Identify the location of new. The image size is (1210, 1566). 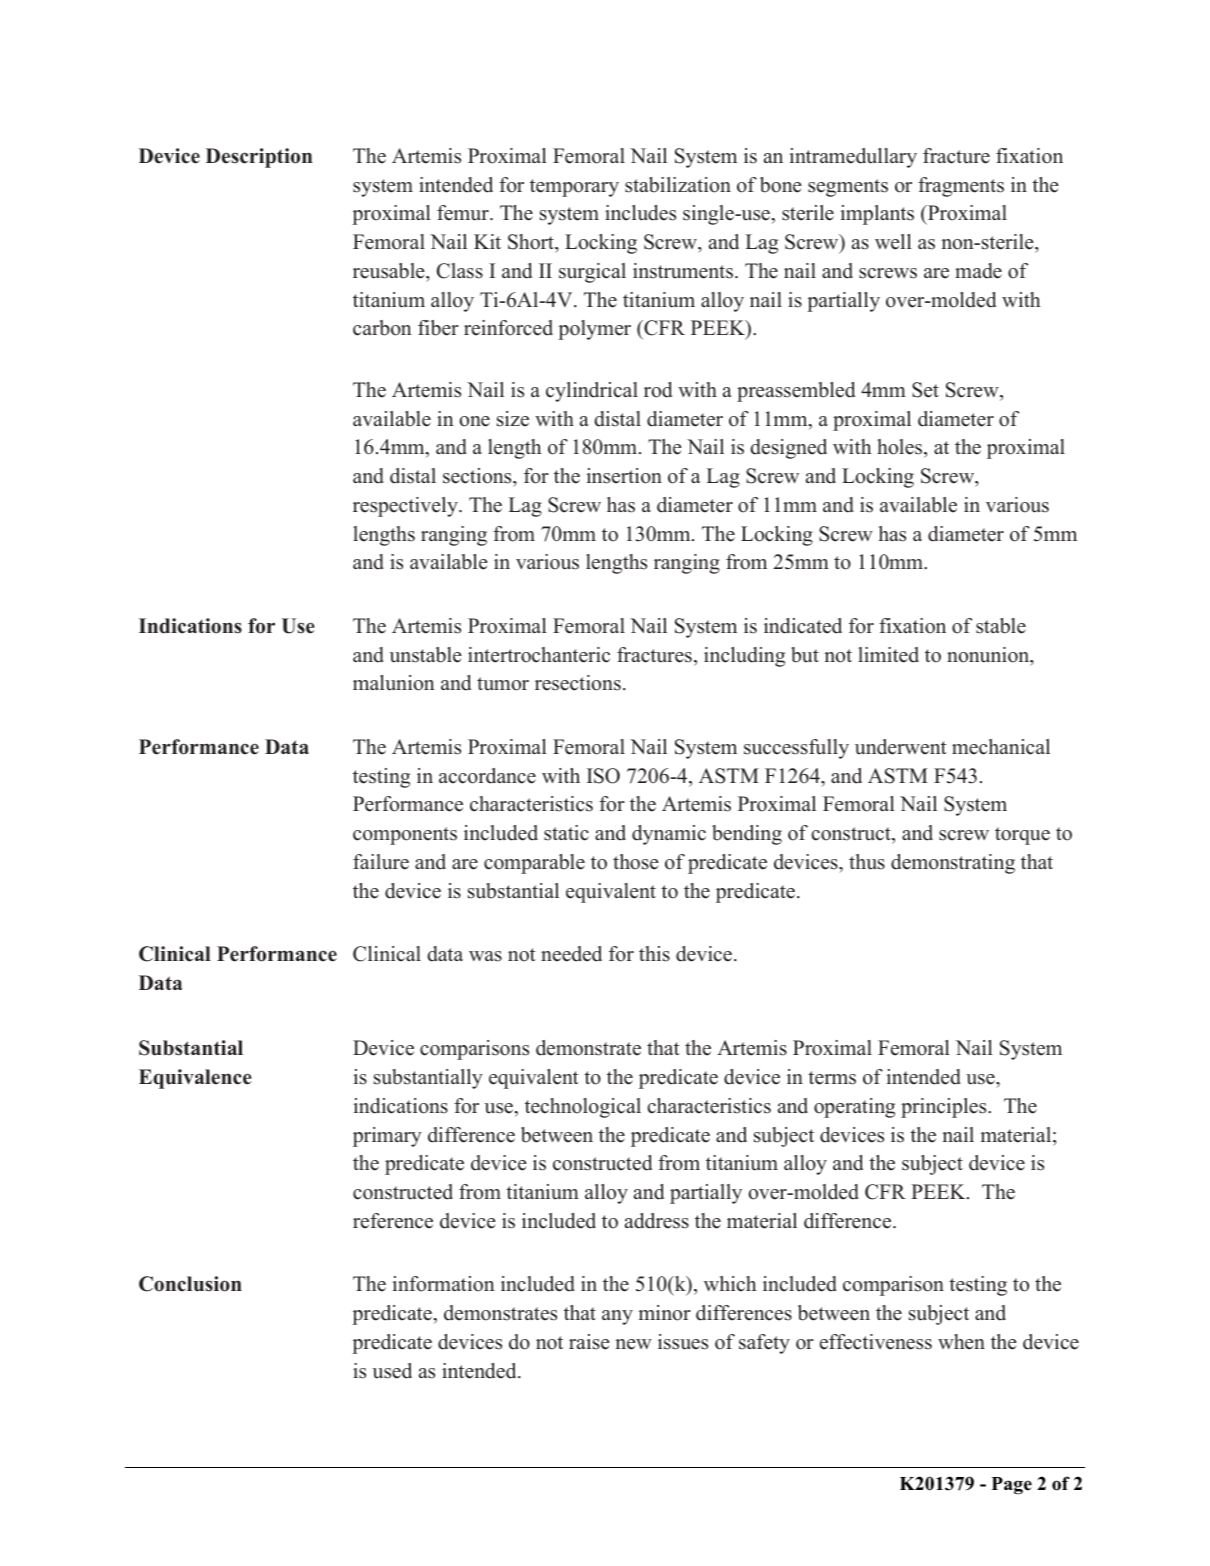
(633, 1344).
